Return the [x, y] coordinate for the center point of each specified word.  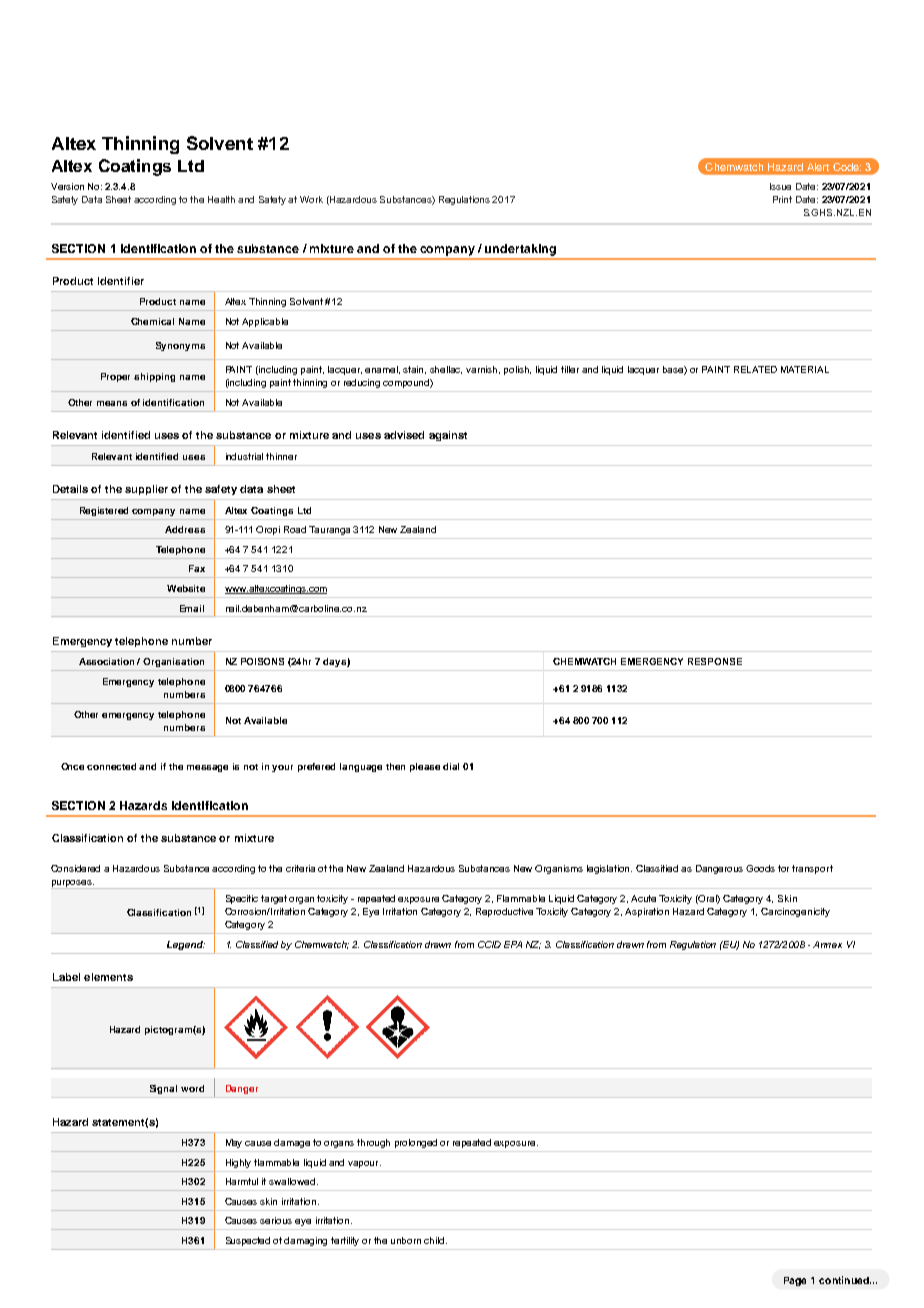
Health [221, 199]
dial [451, 766]
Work [311, 199]
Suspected [248, 1241]
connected [111, 766]
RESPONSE [715, 661]
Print [782, 199]
